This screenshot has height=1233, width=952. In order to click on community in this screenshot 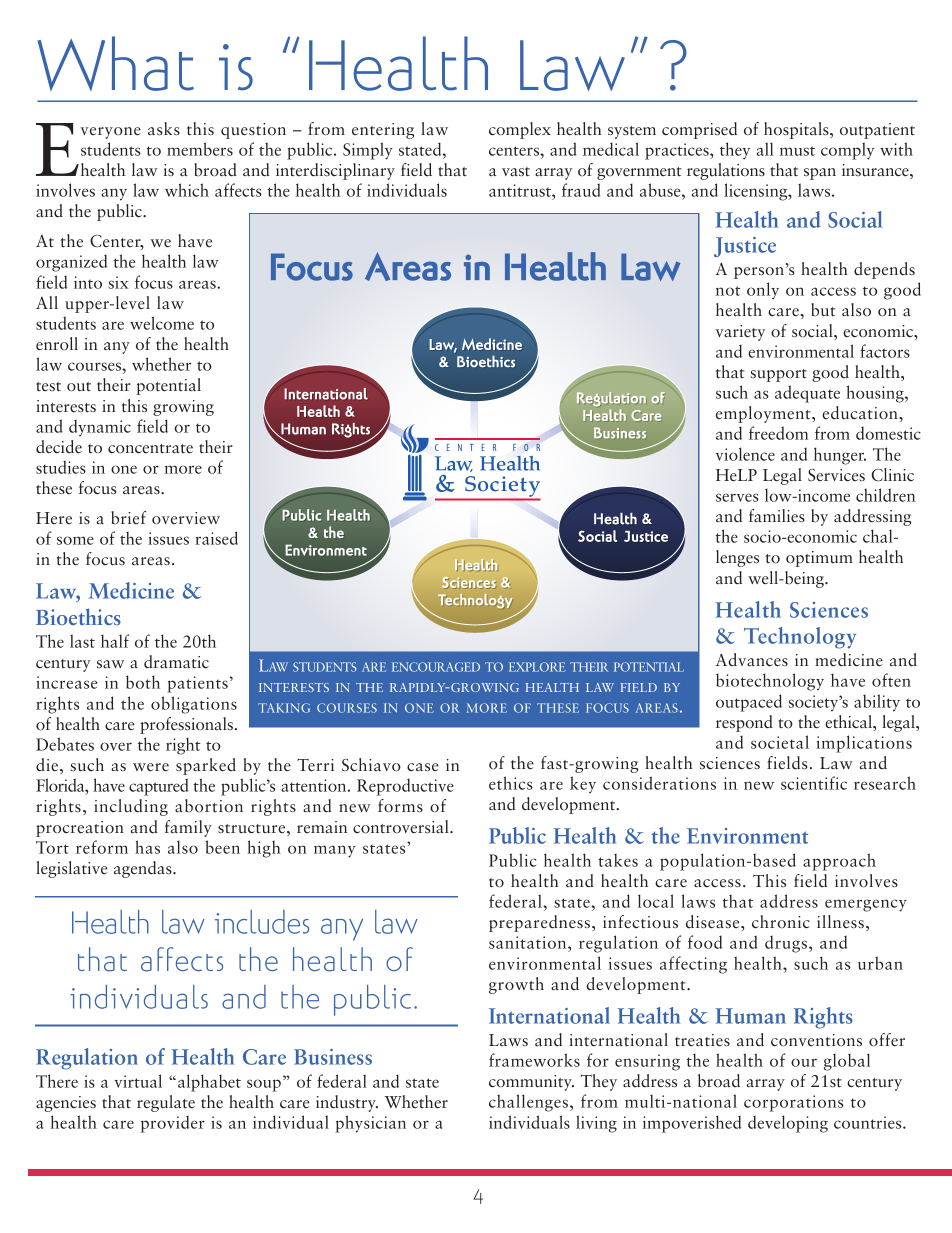, I will do `click(531, 1083)`.
